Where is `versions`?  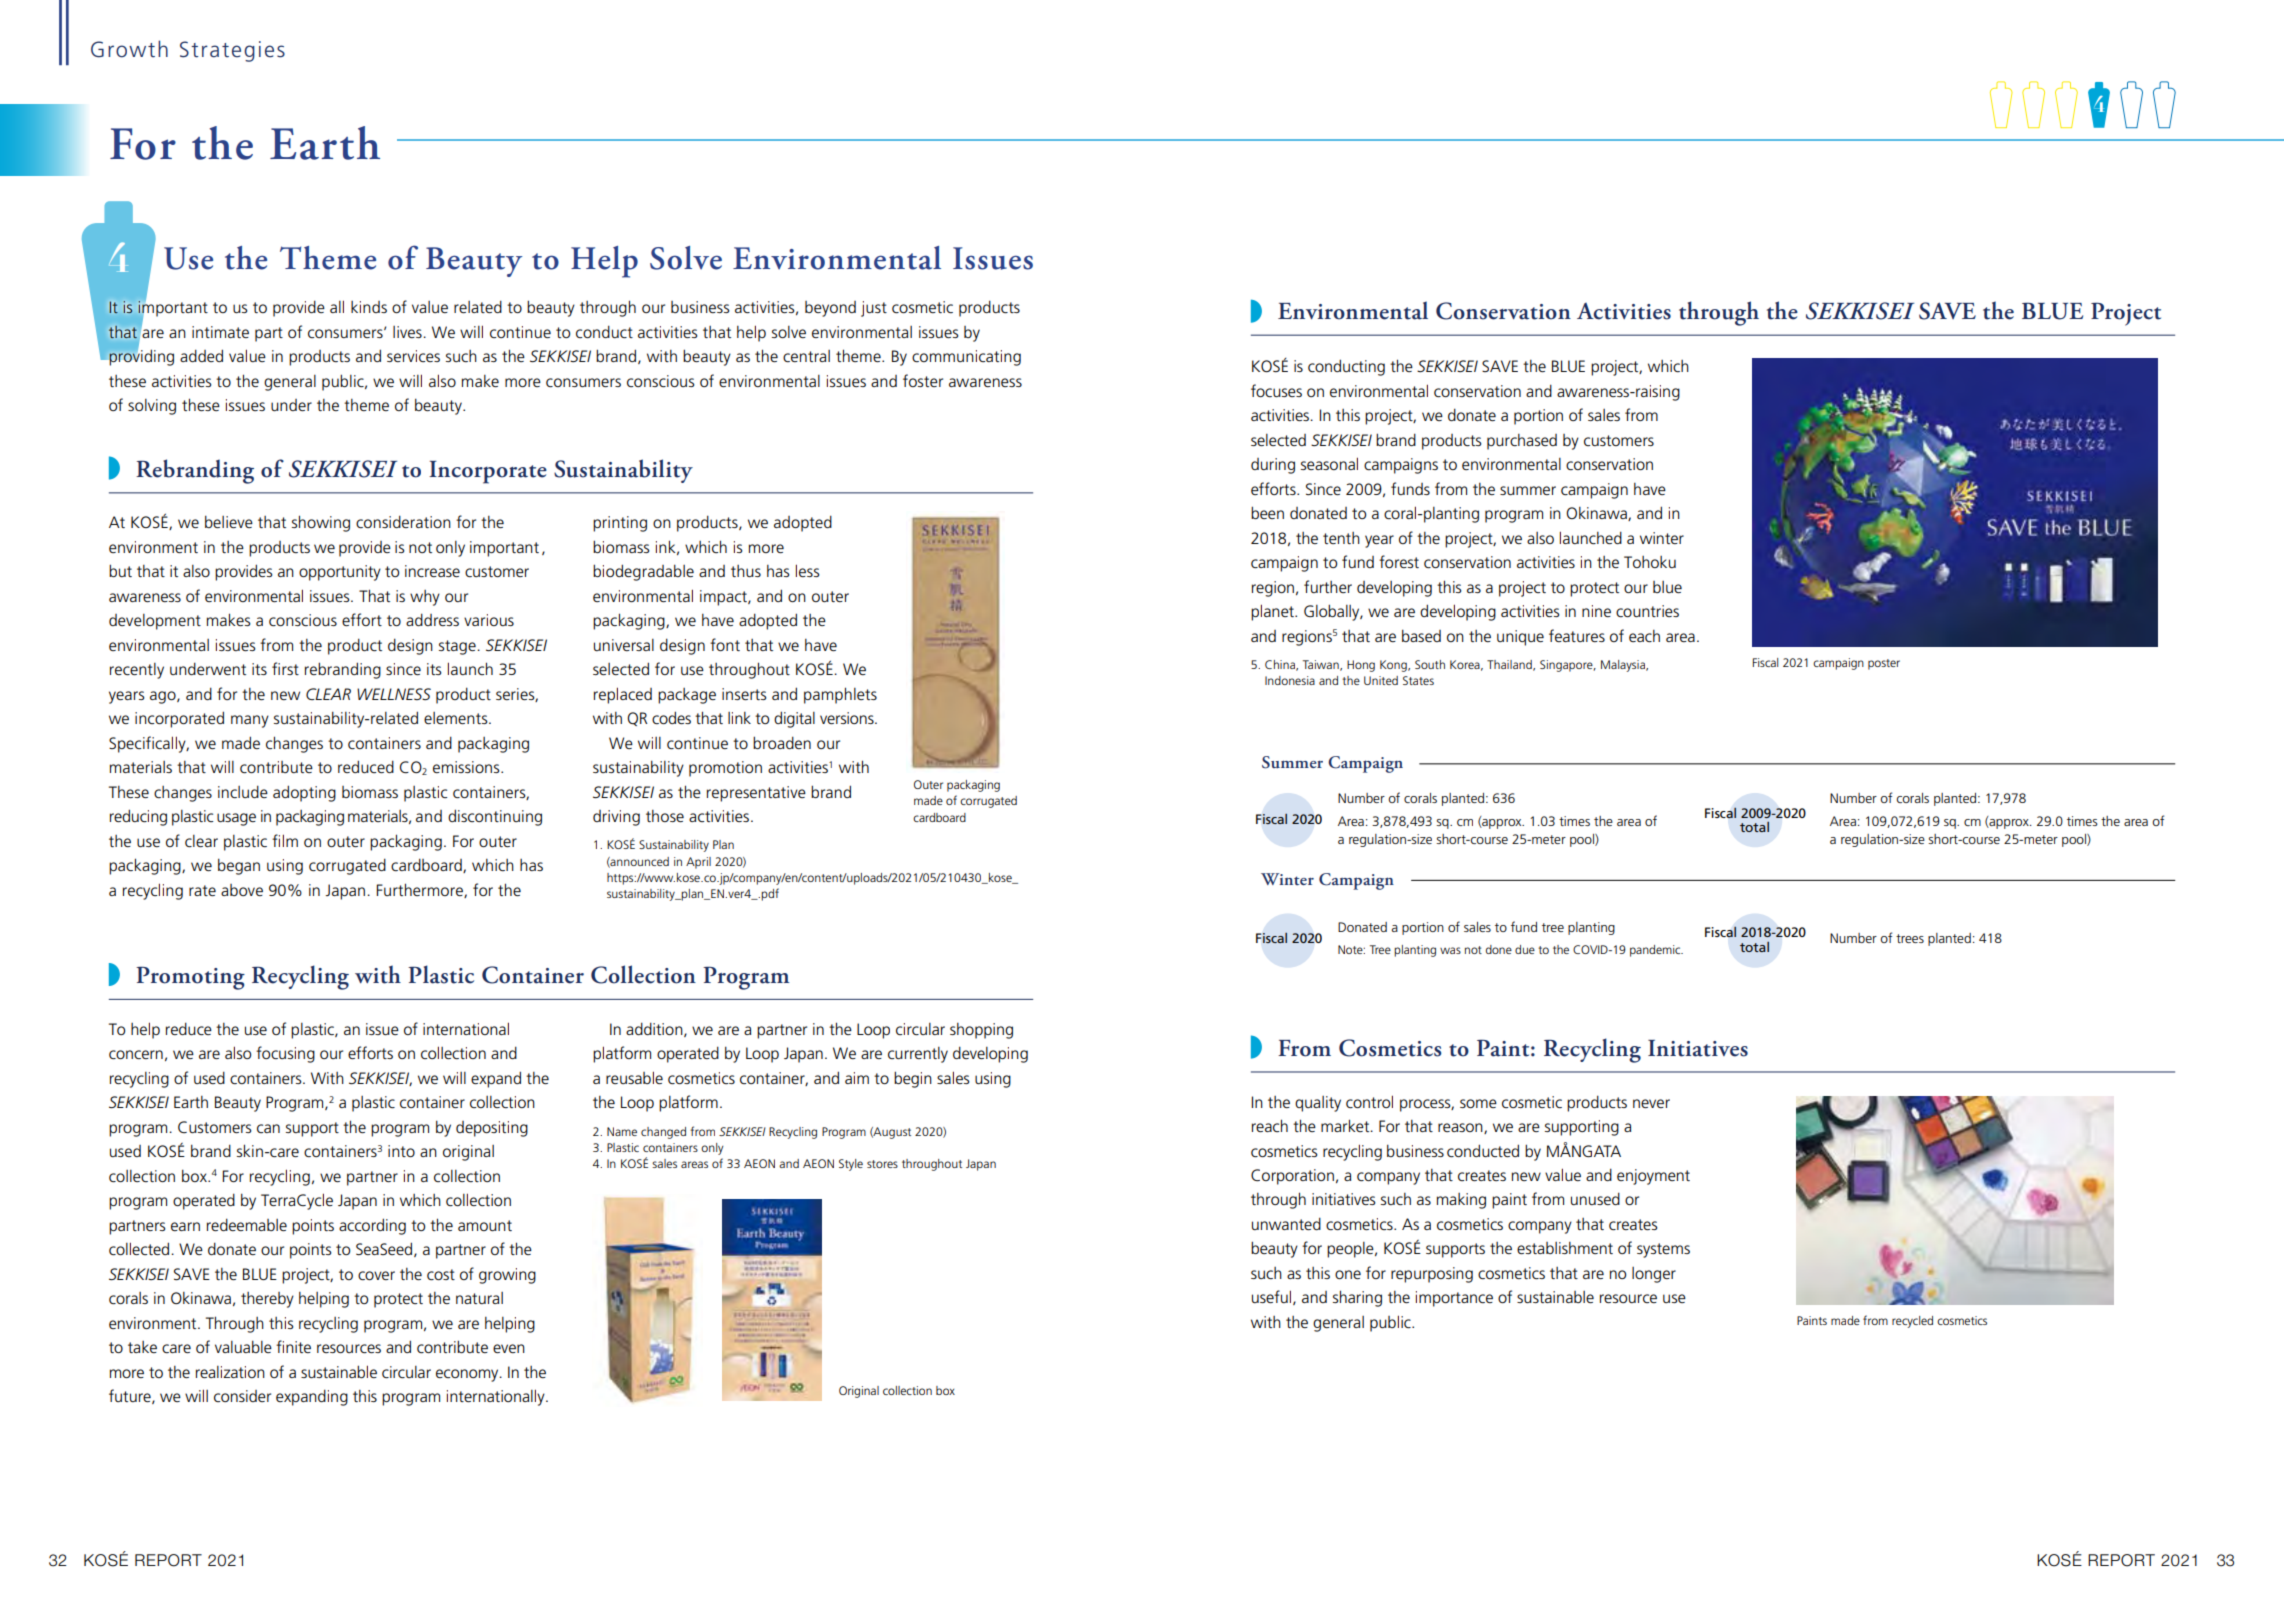
versions is located at coordinates (848, 718).
